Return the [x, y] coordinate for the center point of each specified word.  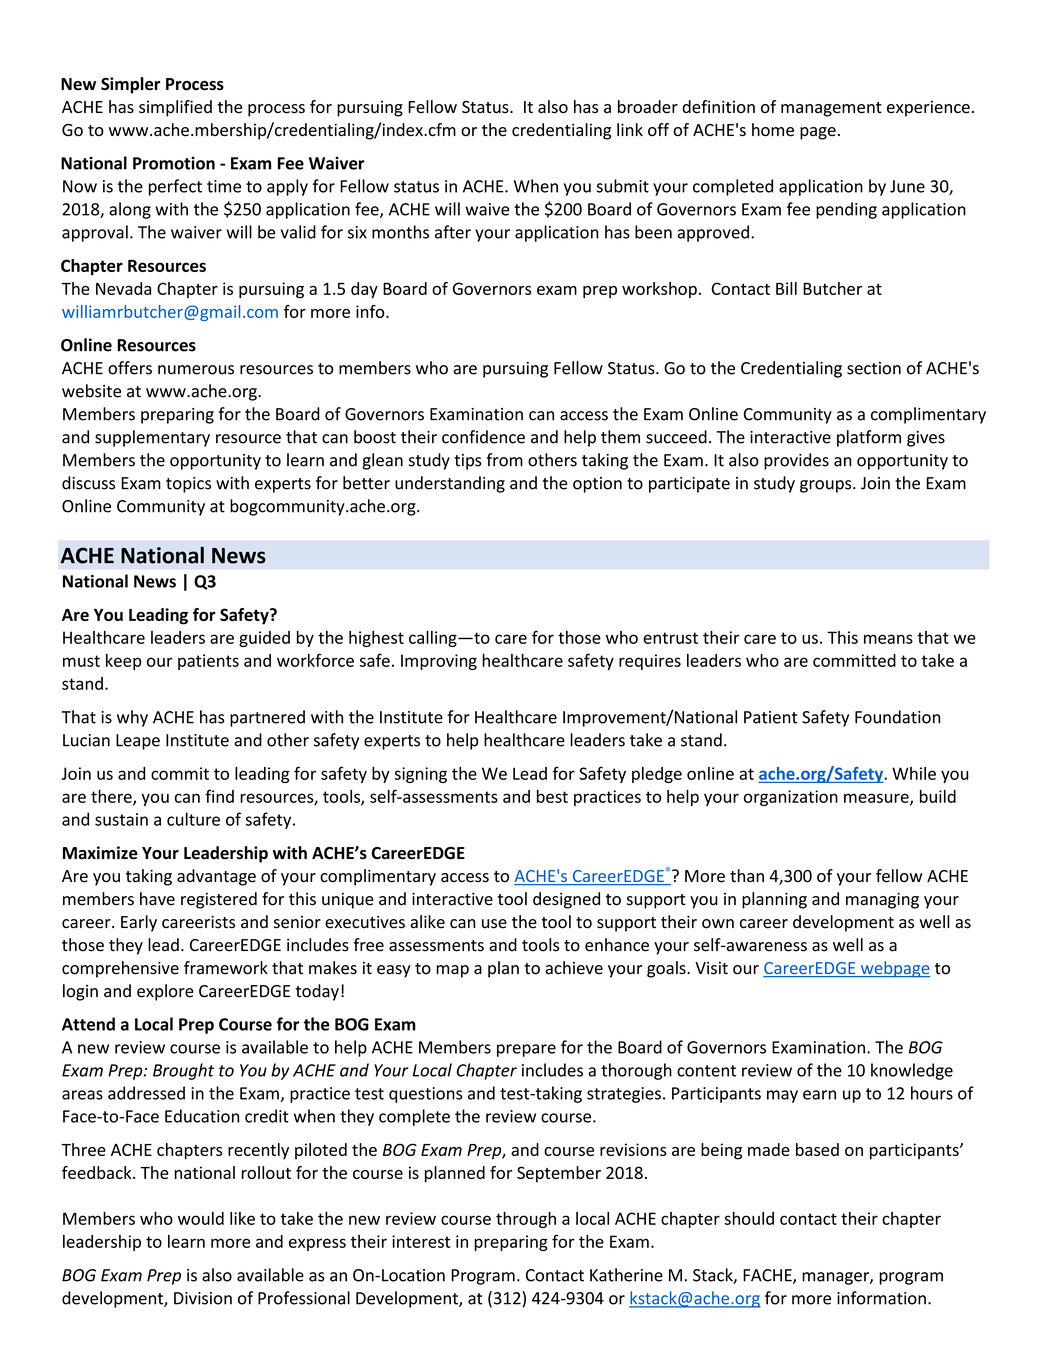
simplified [175, 108]
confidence [483, 437]
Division [203, 1298]
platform [869, 438]
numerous [196, 370]
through [526, 1220]
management [831, 109]
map [452, 971]
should [749, 1218]
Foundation [897, 717]
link [630, 129]
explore [165, 992]
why [132, 718]
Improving [439, 662]
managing [882, 900]
